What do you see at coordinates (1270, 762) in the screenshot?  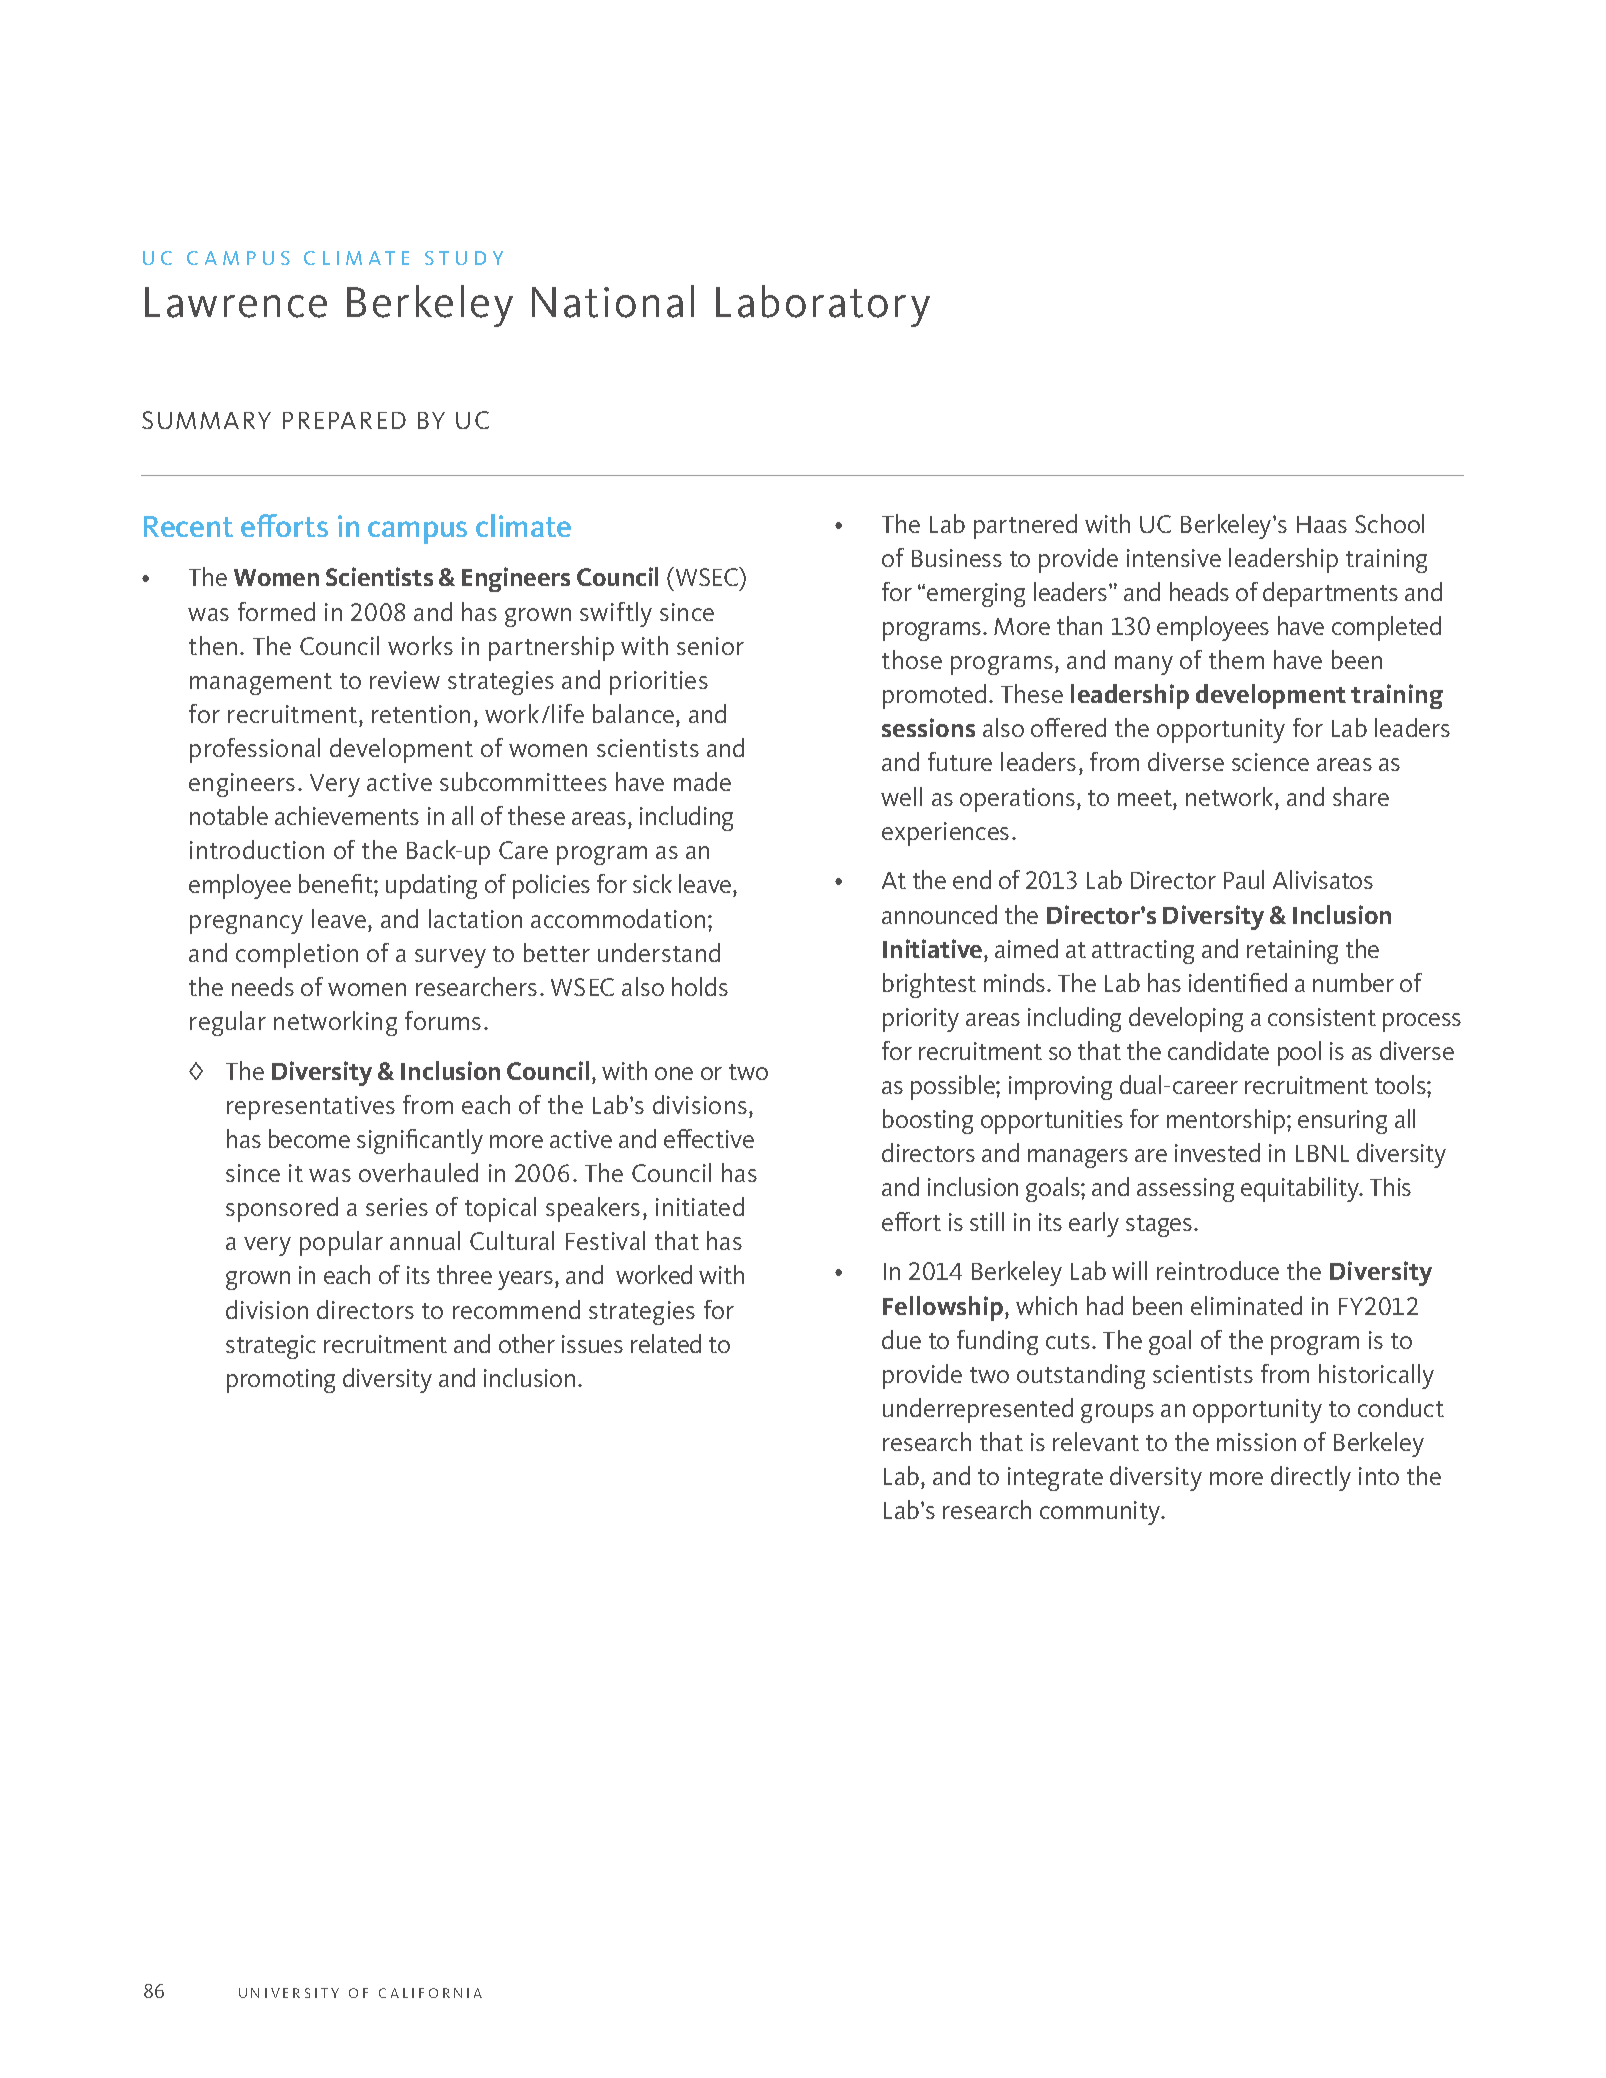 I see `science` at bounding box center [1270, 762].
